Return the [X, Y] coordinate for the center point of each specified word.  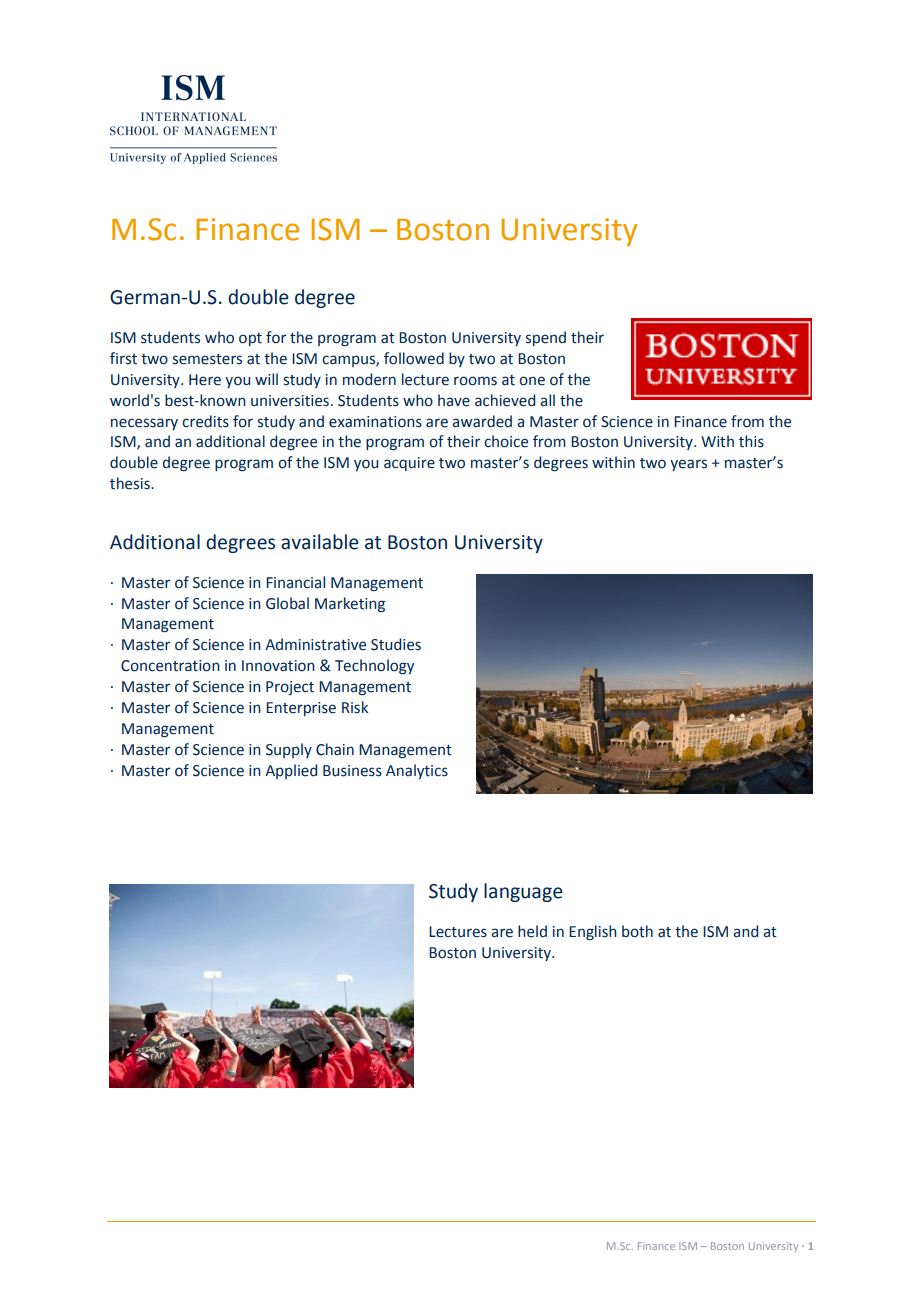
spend [546, 338]
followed [414, 358]
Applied [291, 771]
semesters [207, 359]
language [523, 892]
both [637, 931]
